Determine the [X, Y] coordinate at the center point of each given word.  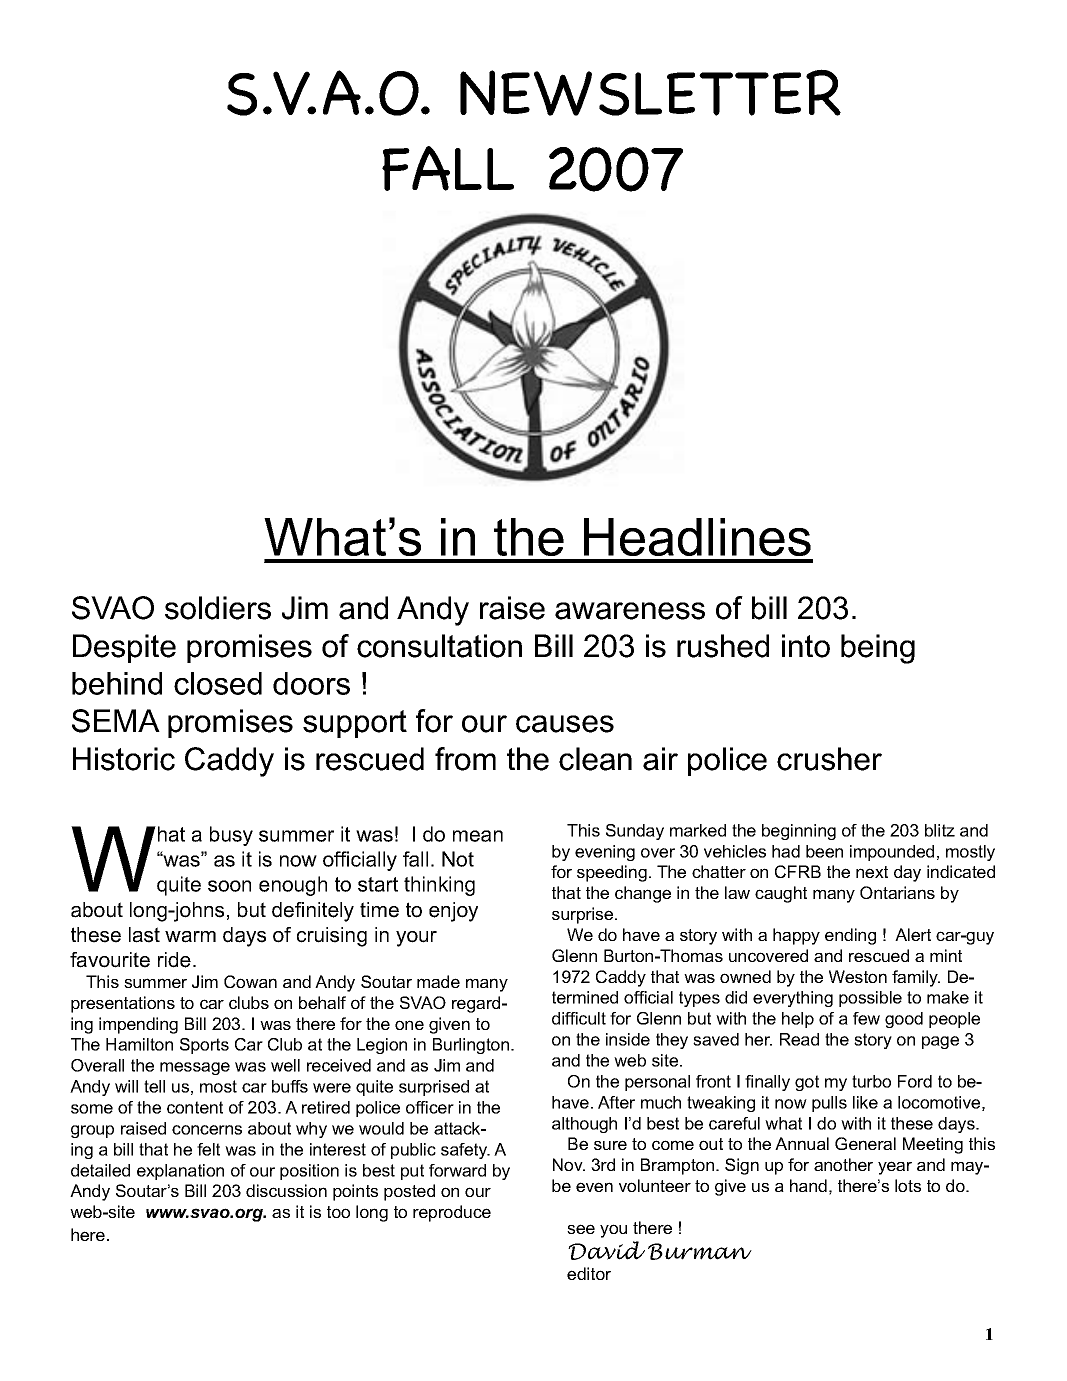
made [438, 981]
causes [565, 724]
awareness [630, 611]
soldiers [218, 608]
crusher [829, 759]
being [878, 649]
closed [218, 683]
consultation [439, 646]
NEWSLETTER [650, 92]
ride [174, 960]
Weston [858, 976]
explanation [180, 1172]
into [806, 646]
